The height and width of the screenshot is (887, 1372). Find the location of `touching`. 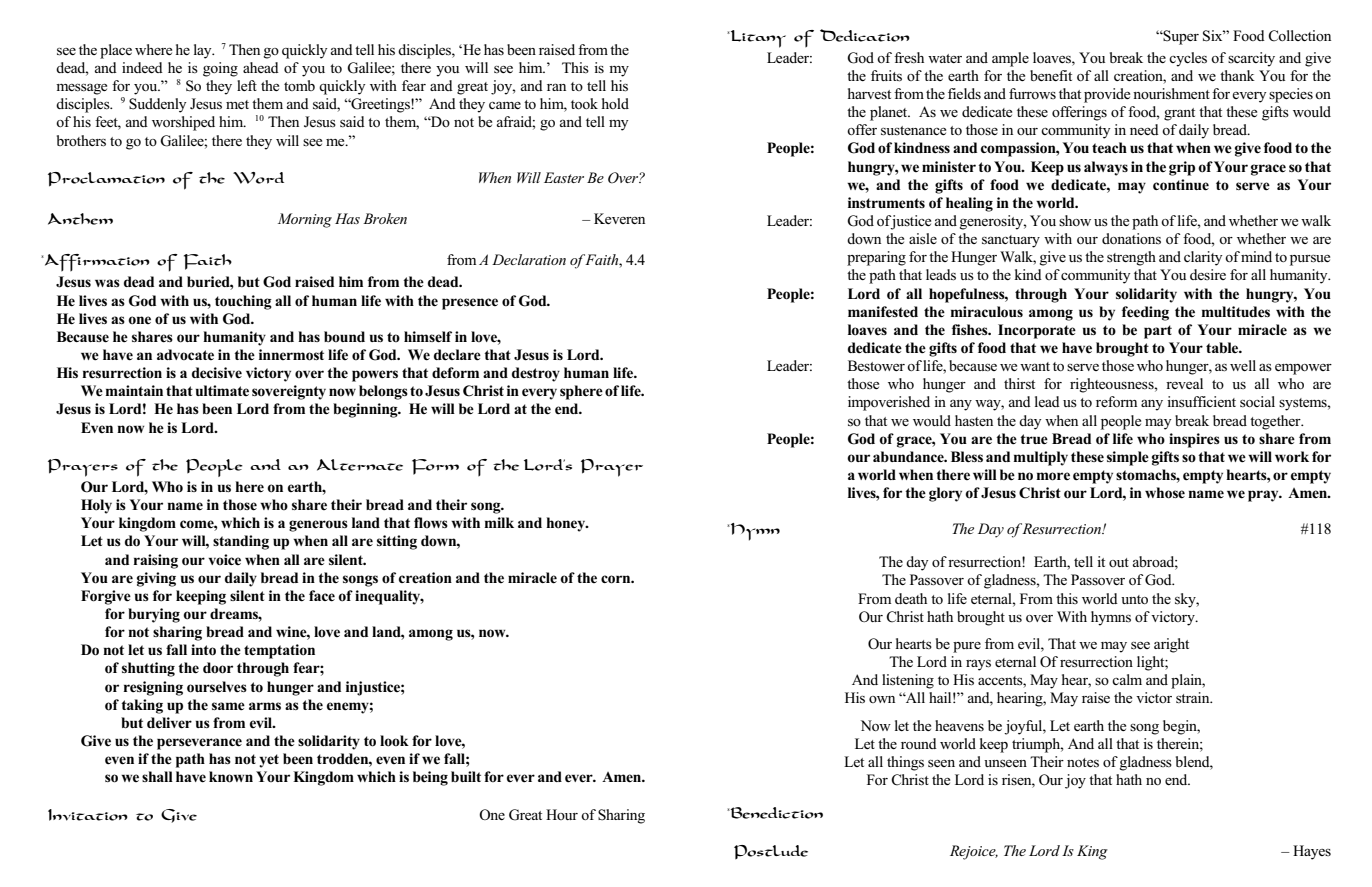

touching is located at coordinates (243, 302).
